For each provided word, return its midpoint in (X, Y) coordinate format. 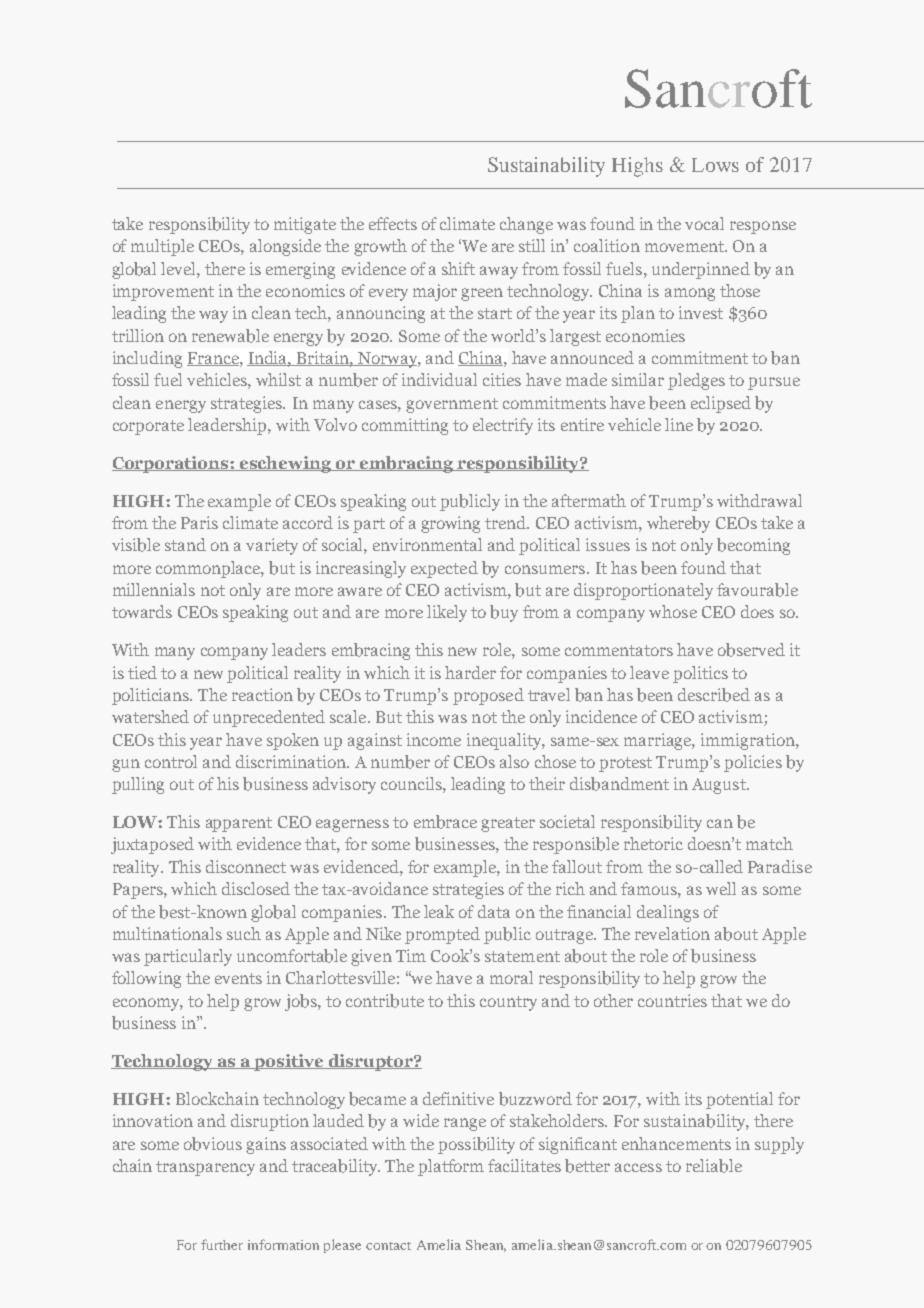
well (721, 888)
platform (451, 1167)
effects (393, 223)
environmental (427, 544)
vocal (704, 223)
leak (439, 911)
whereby (678, 524)
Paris (199, 522)
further (222, 1244)
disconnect (246, 866)
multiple (162, 247)
